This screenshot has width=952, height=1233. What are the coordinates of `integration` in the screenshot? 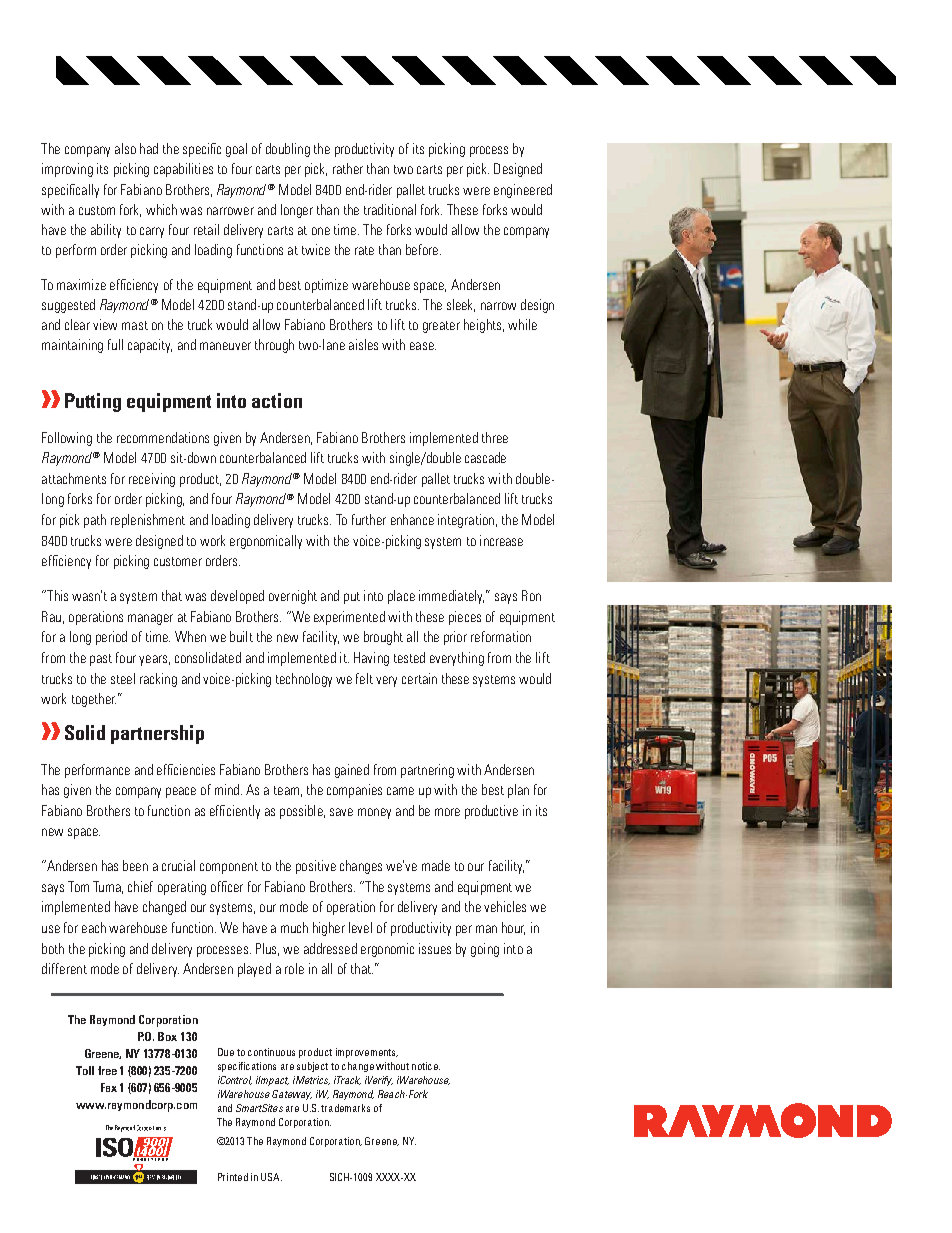 It's located at (466, 521).
